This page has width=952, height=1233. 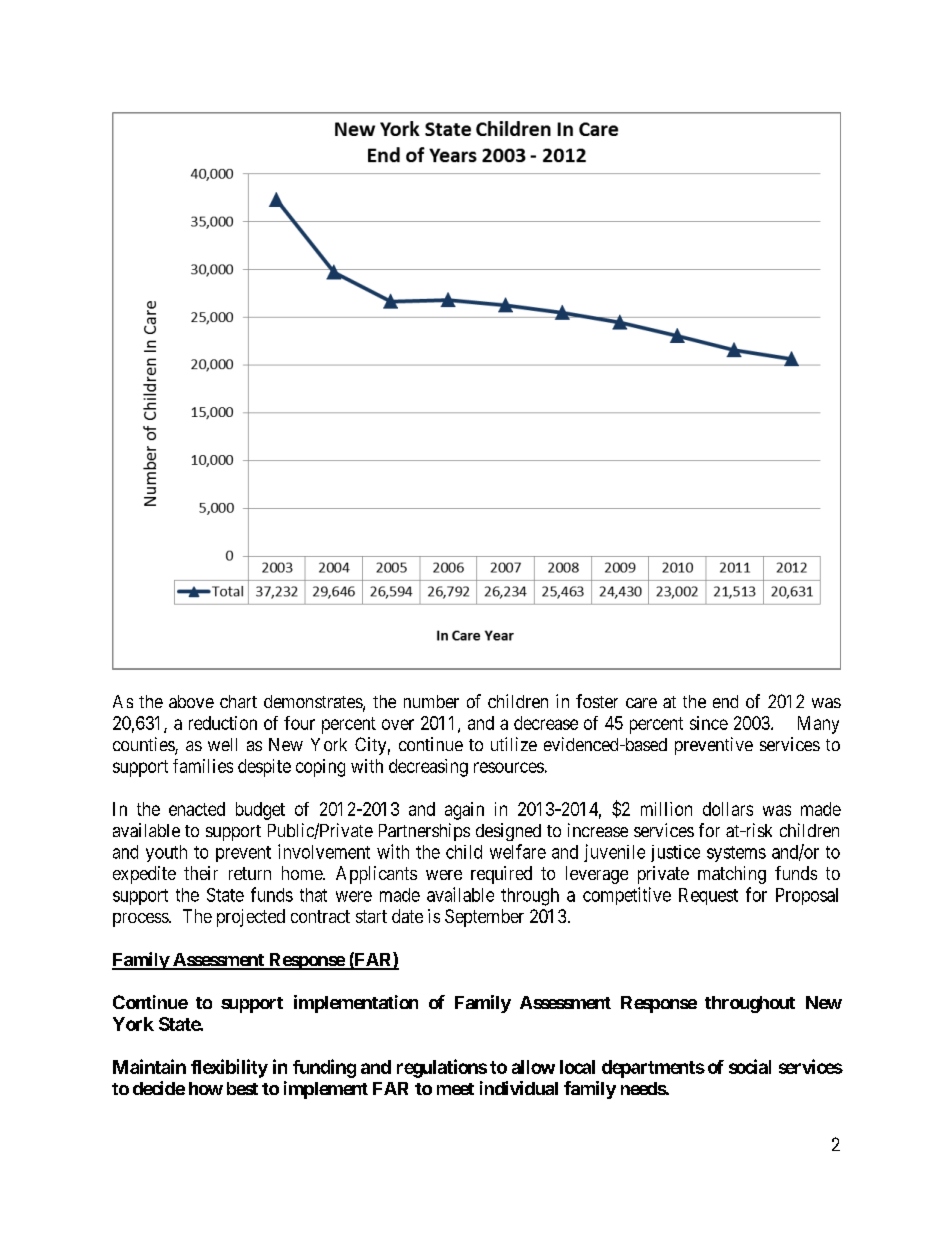 What do you see at coordinates (431, 701) in the page?
I see `number` at bounding box center [431, 701].
